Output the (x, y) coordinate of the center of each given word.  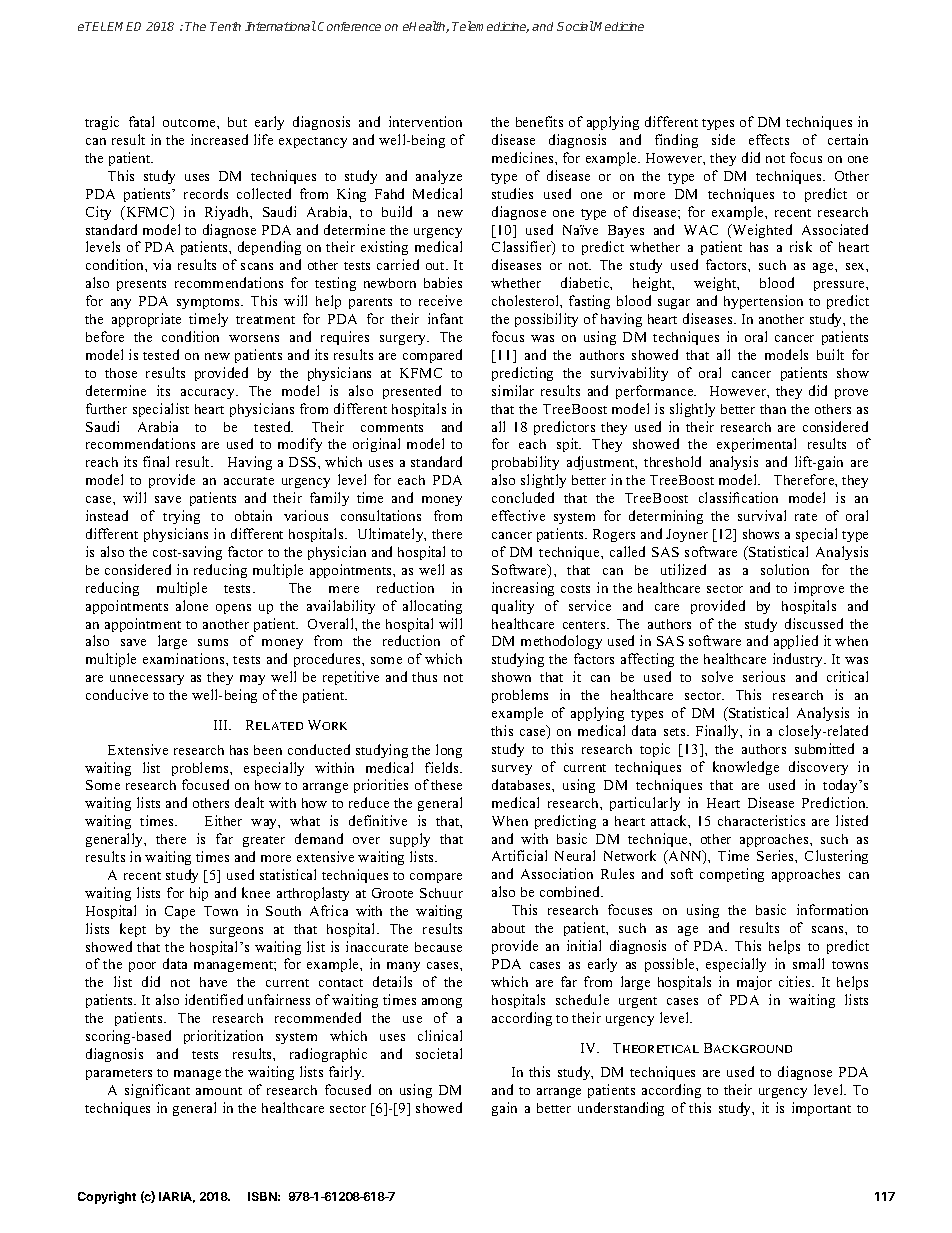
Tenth (225, 26)
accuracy (209, 394)
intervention (425, 121)
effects (769, 139)
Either (223, 820)
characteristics (761, 820)
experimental (756, 445)
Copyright (107, 1197)
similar (513, 390)
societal (439, 1053)
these (446, 785)
